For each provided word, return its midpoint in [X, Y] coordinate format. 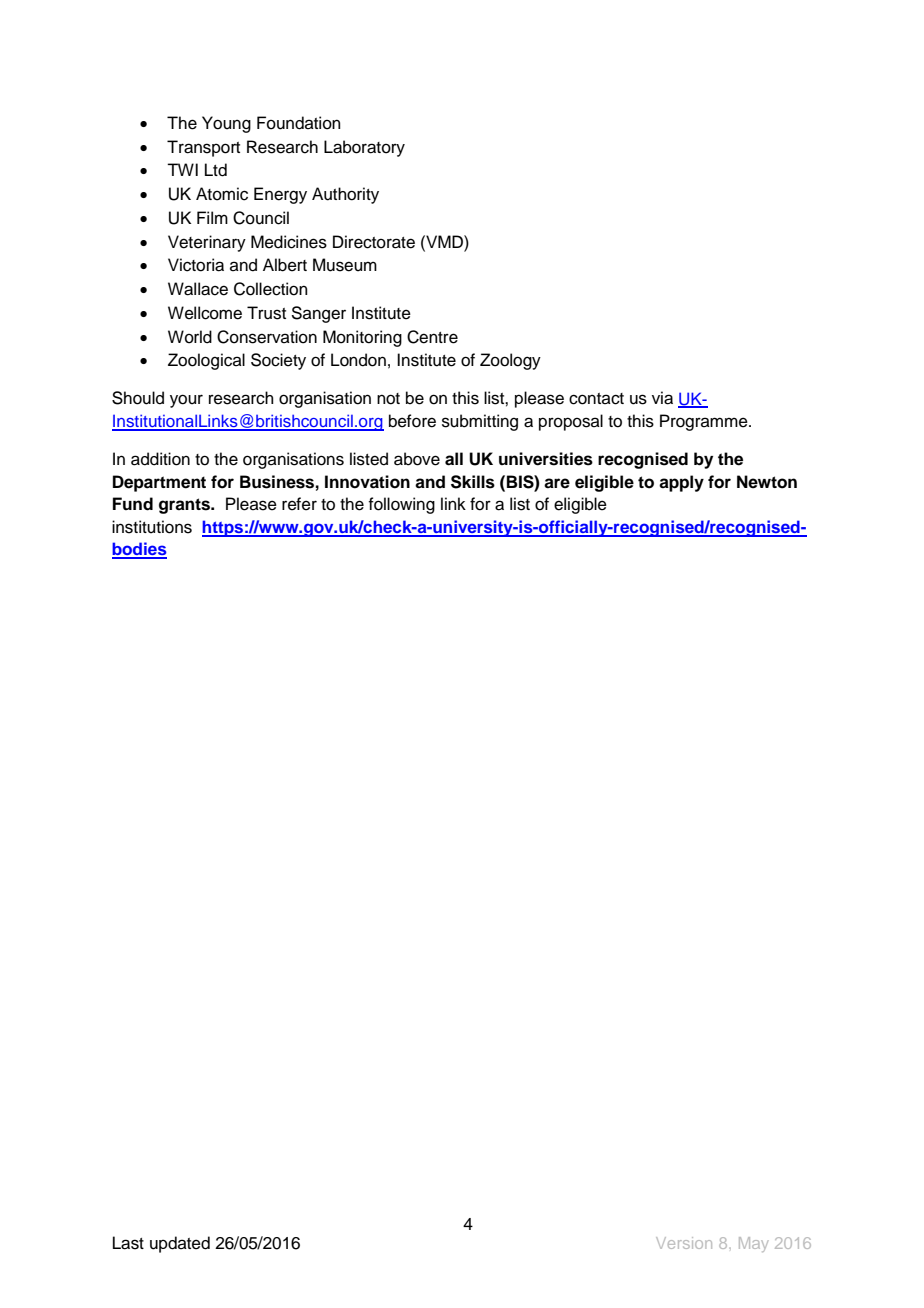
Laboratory [364, 148]
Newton [767, 482]
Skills [473, 482]
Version [684, 1243]
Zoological [206, 361]
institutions [152, 527]
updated [180, 1244]
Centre [432, 337]
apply [681, 483]
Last [128, 1243]
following [401, 505]
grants [186, 506]
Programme [705, 422]
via [662, 398]
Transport [203, 148]
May [754, 1244]
